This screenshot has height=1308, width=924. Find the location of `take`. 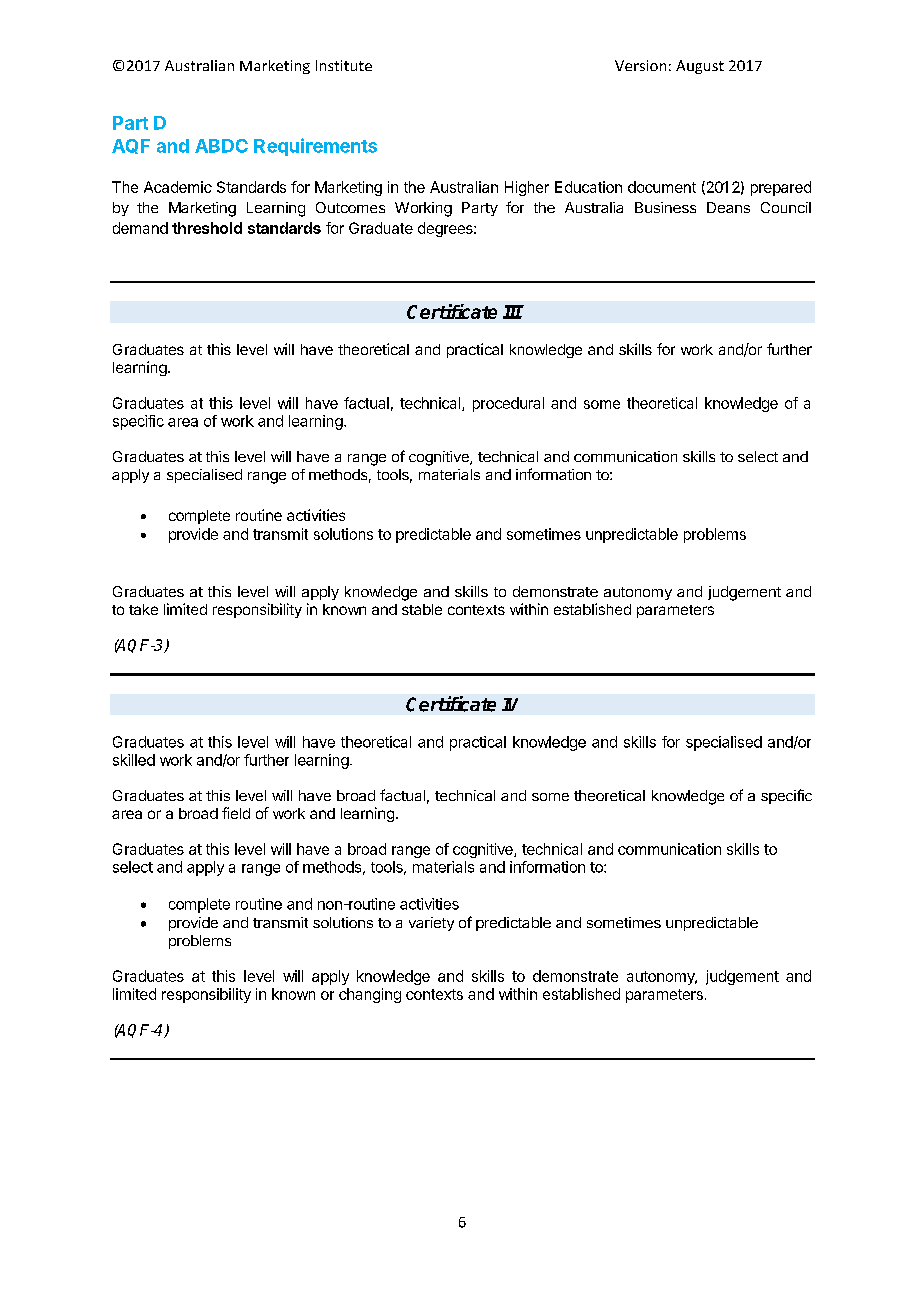

take is located at coordinates (143, 609).
